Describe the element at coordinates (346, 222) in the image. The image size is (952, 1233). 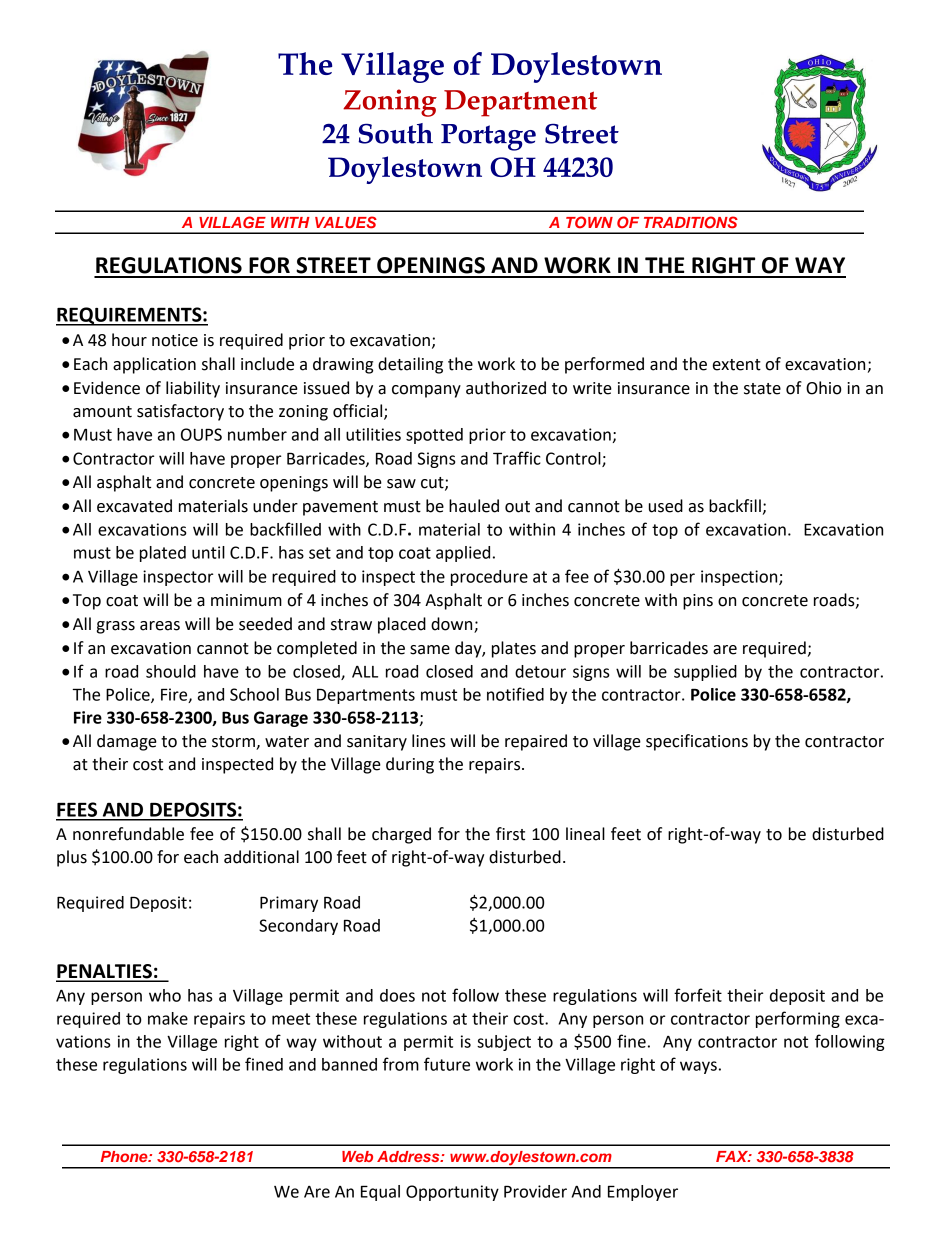
I see `VALUES` at that location.
